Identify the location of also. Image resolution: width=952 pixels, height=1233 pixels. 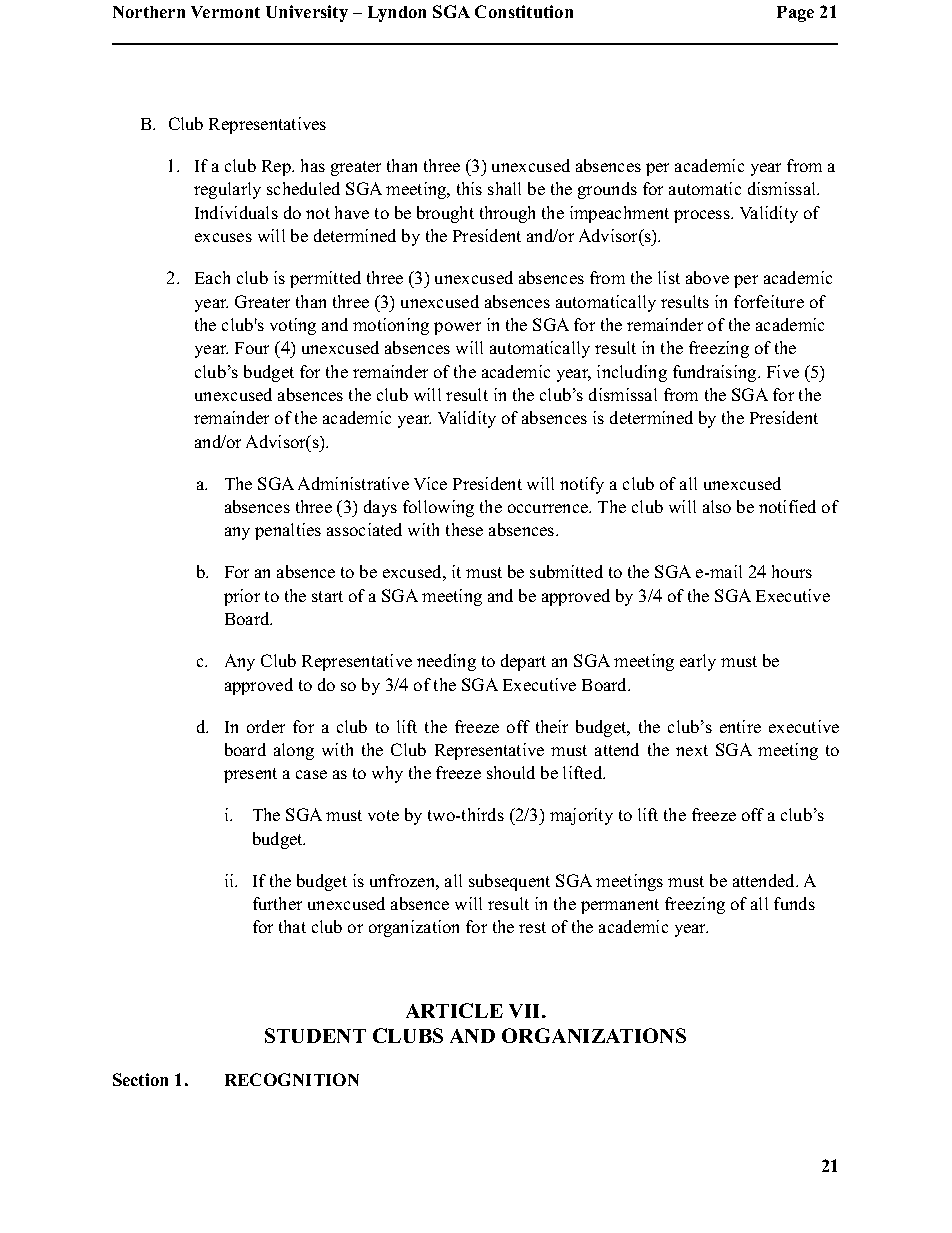
(717, 506).
